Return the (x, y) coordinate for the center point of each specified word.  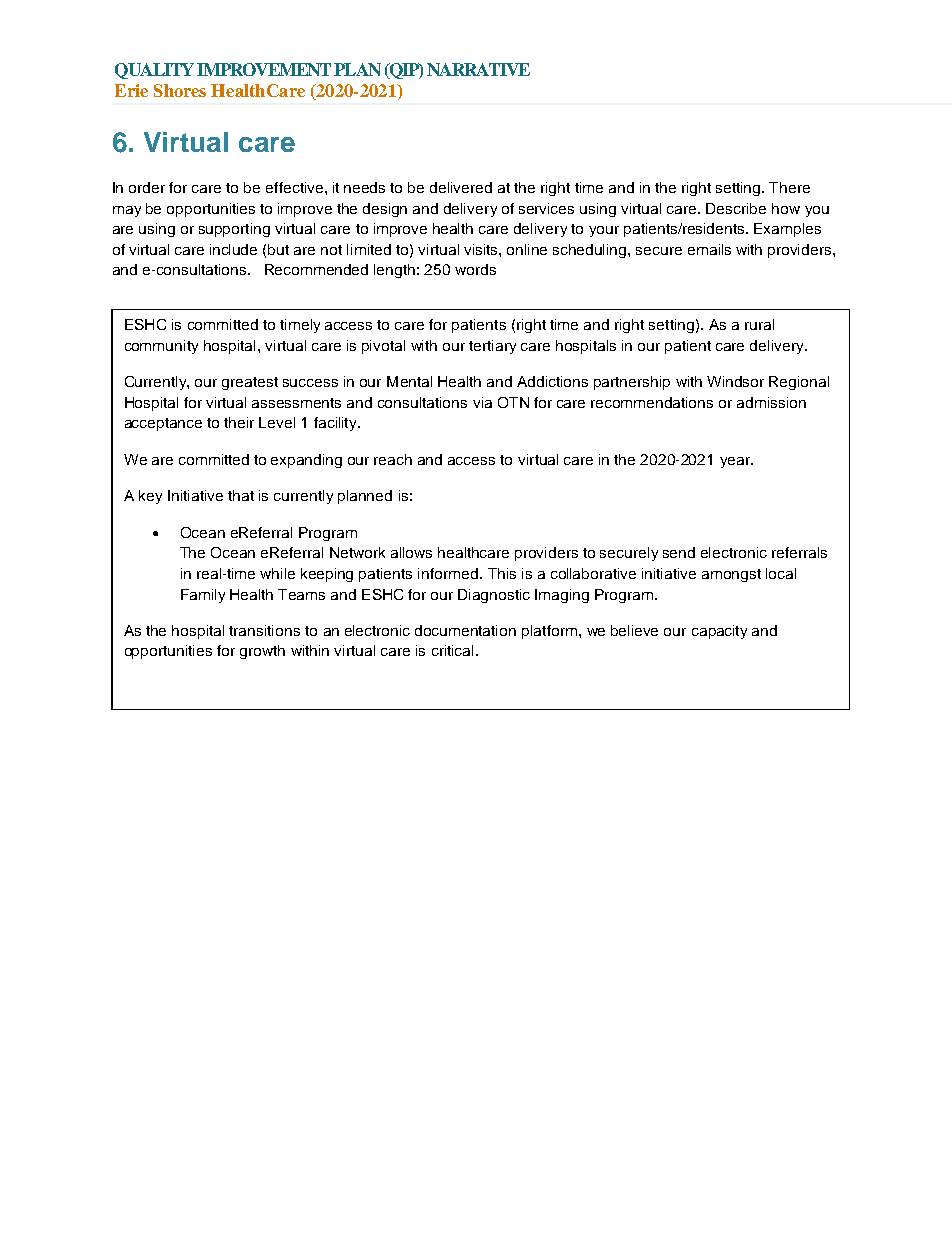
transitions (264, 630)
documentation (465, 630)
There (789, 187)
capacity (719, 632)
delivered (461, 187)
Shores (180, 90)
